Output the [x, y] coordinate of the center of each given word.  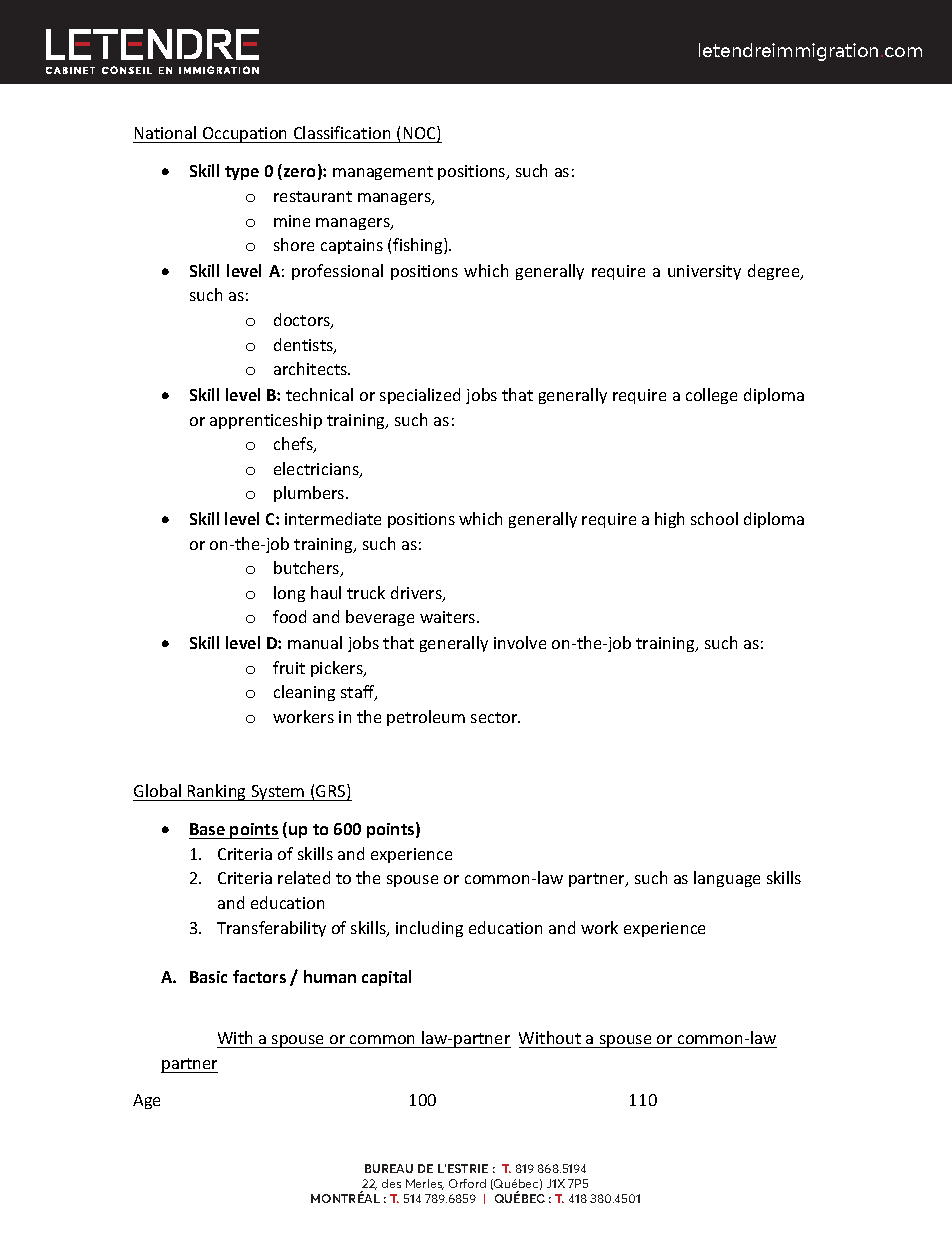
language [727, 879]
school [714, 518]
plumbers [310, 494]
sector [495, 717]
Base [207, 829]
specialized [420, 396]
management [383, 173]
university [704, 272]
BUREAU [389, 1168]
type [242, 173]
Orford [467, 1183]
